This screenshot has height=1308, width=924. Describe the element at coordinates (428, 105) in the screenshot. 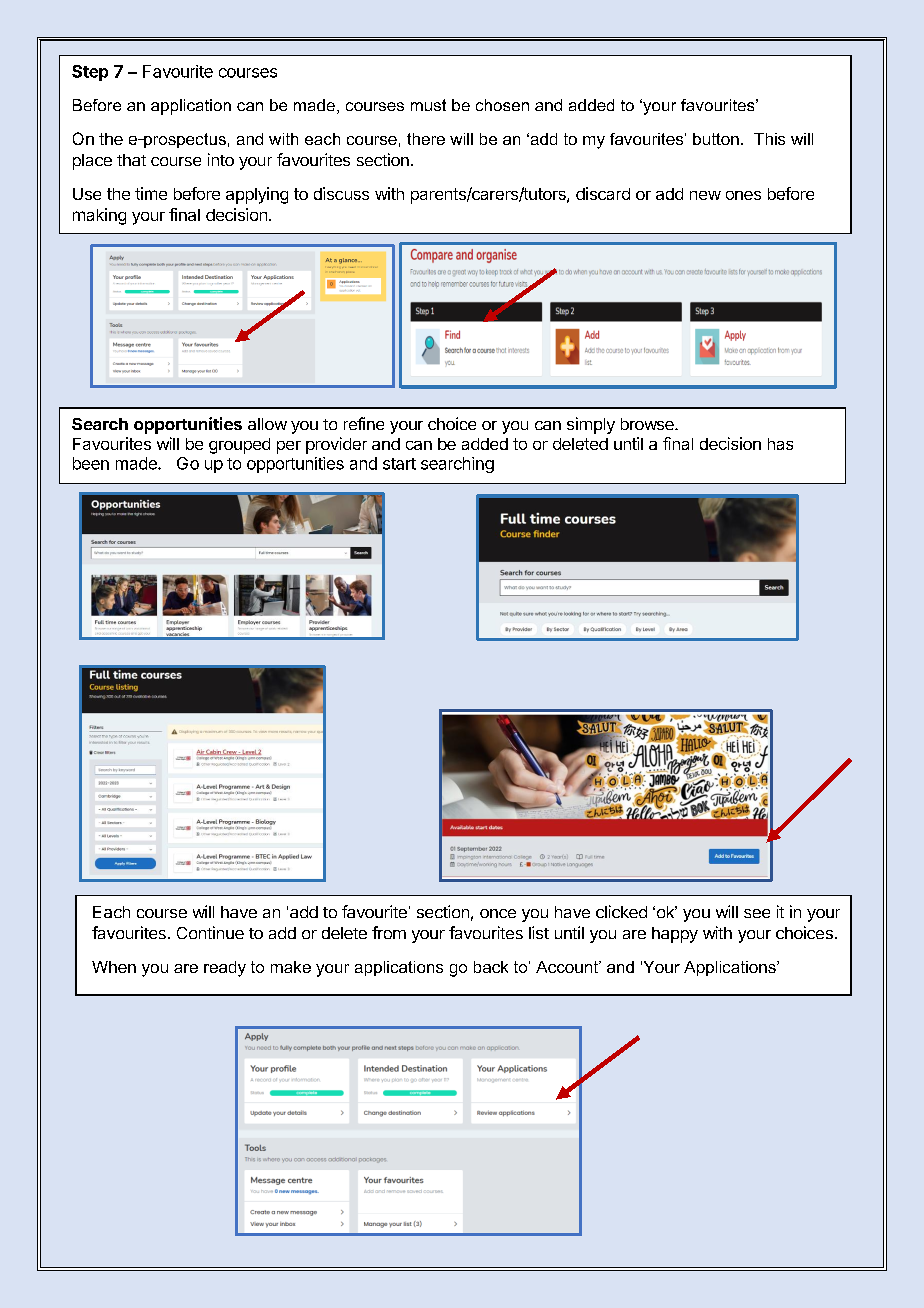

I see `must` at that location.
